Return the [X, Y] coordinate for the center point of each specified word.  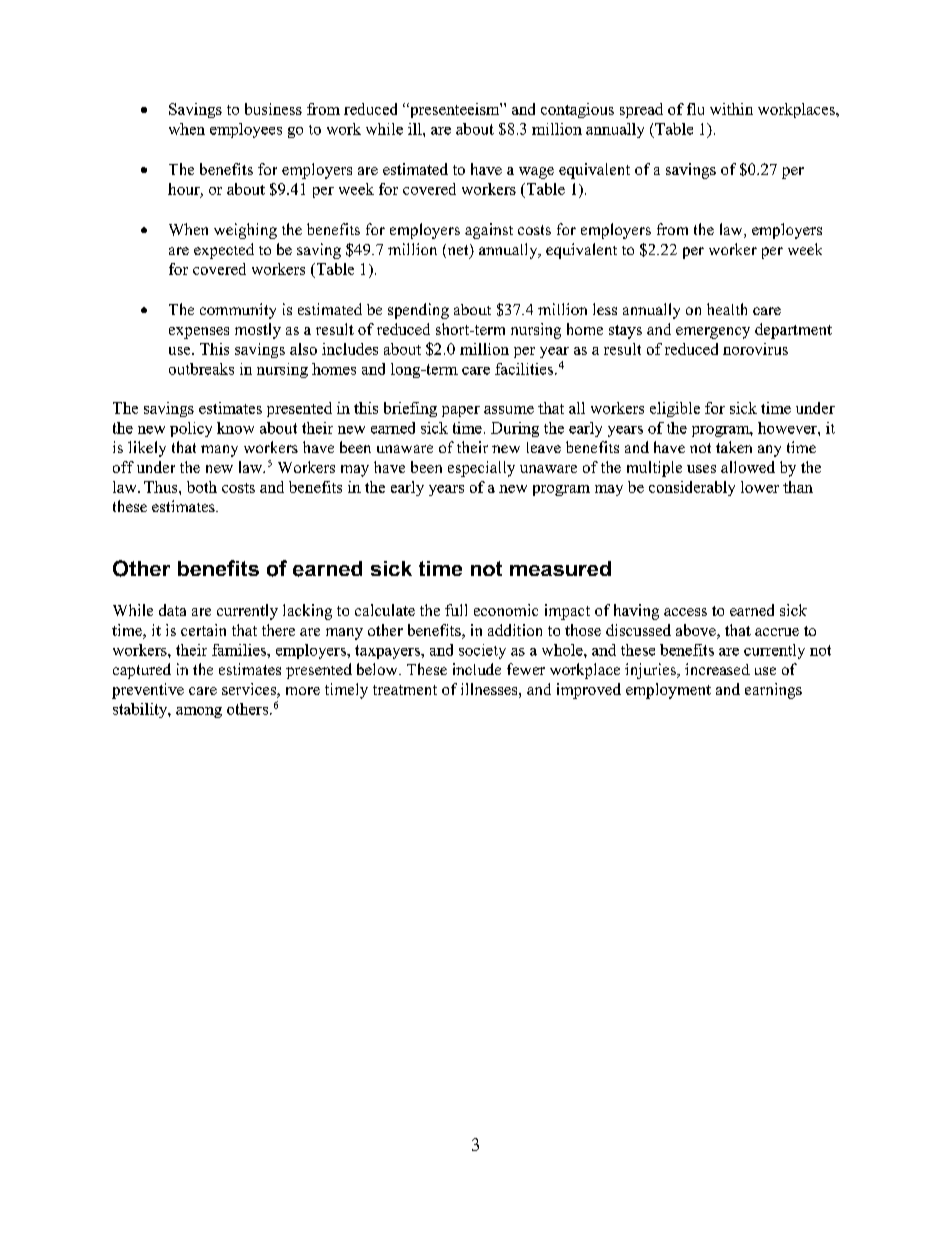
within [731, 109]
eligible [675, 409]
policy [191, 429]
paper [461, 411]
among [199, 712]
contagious [577, 110]
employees [246, 130]
